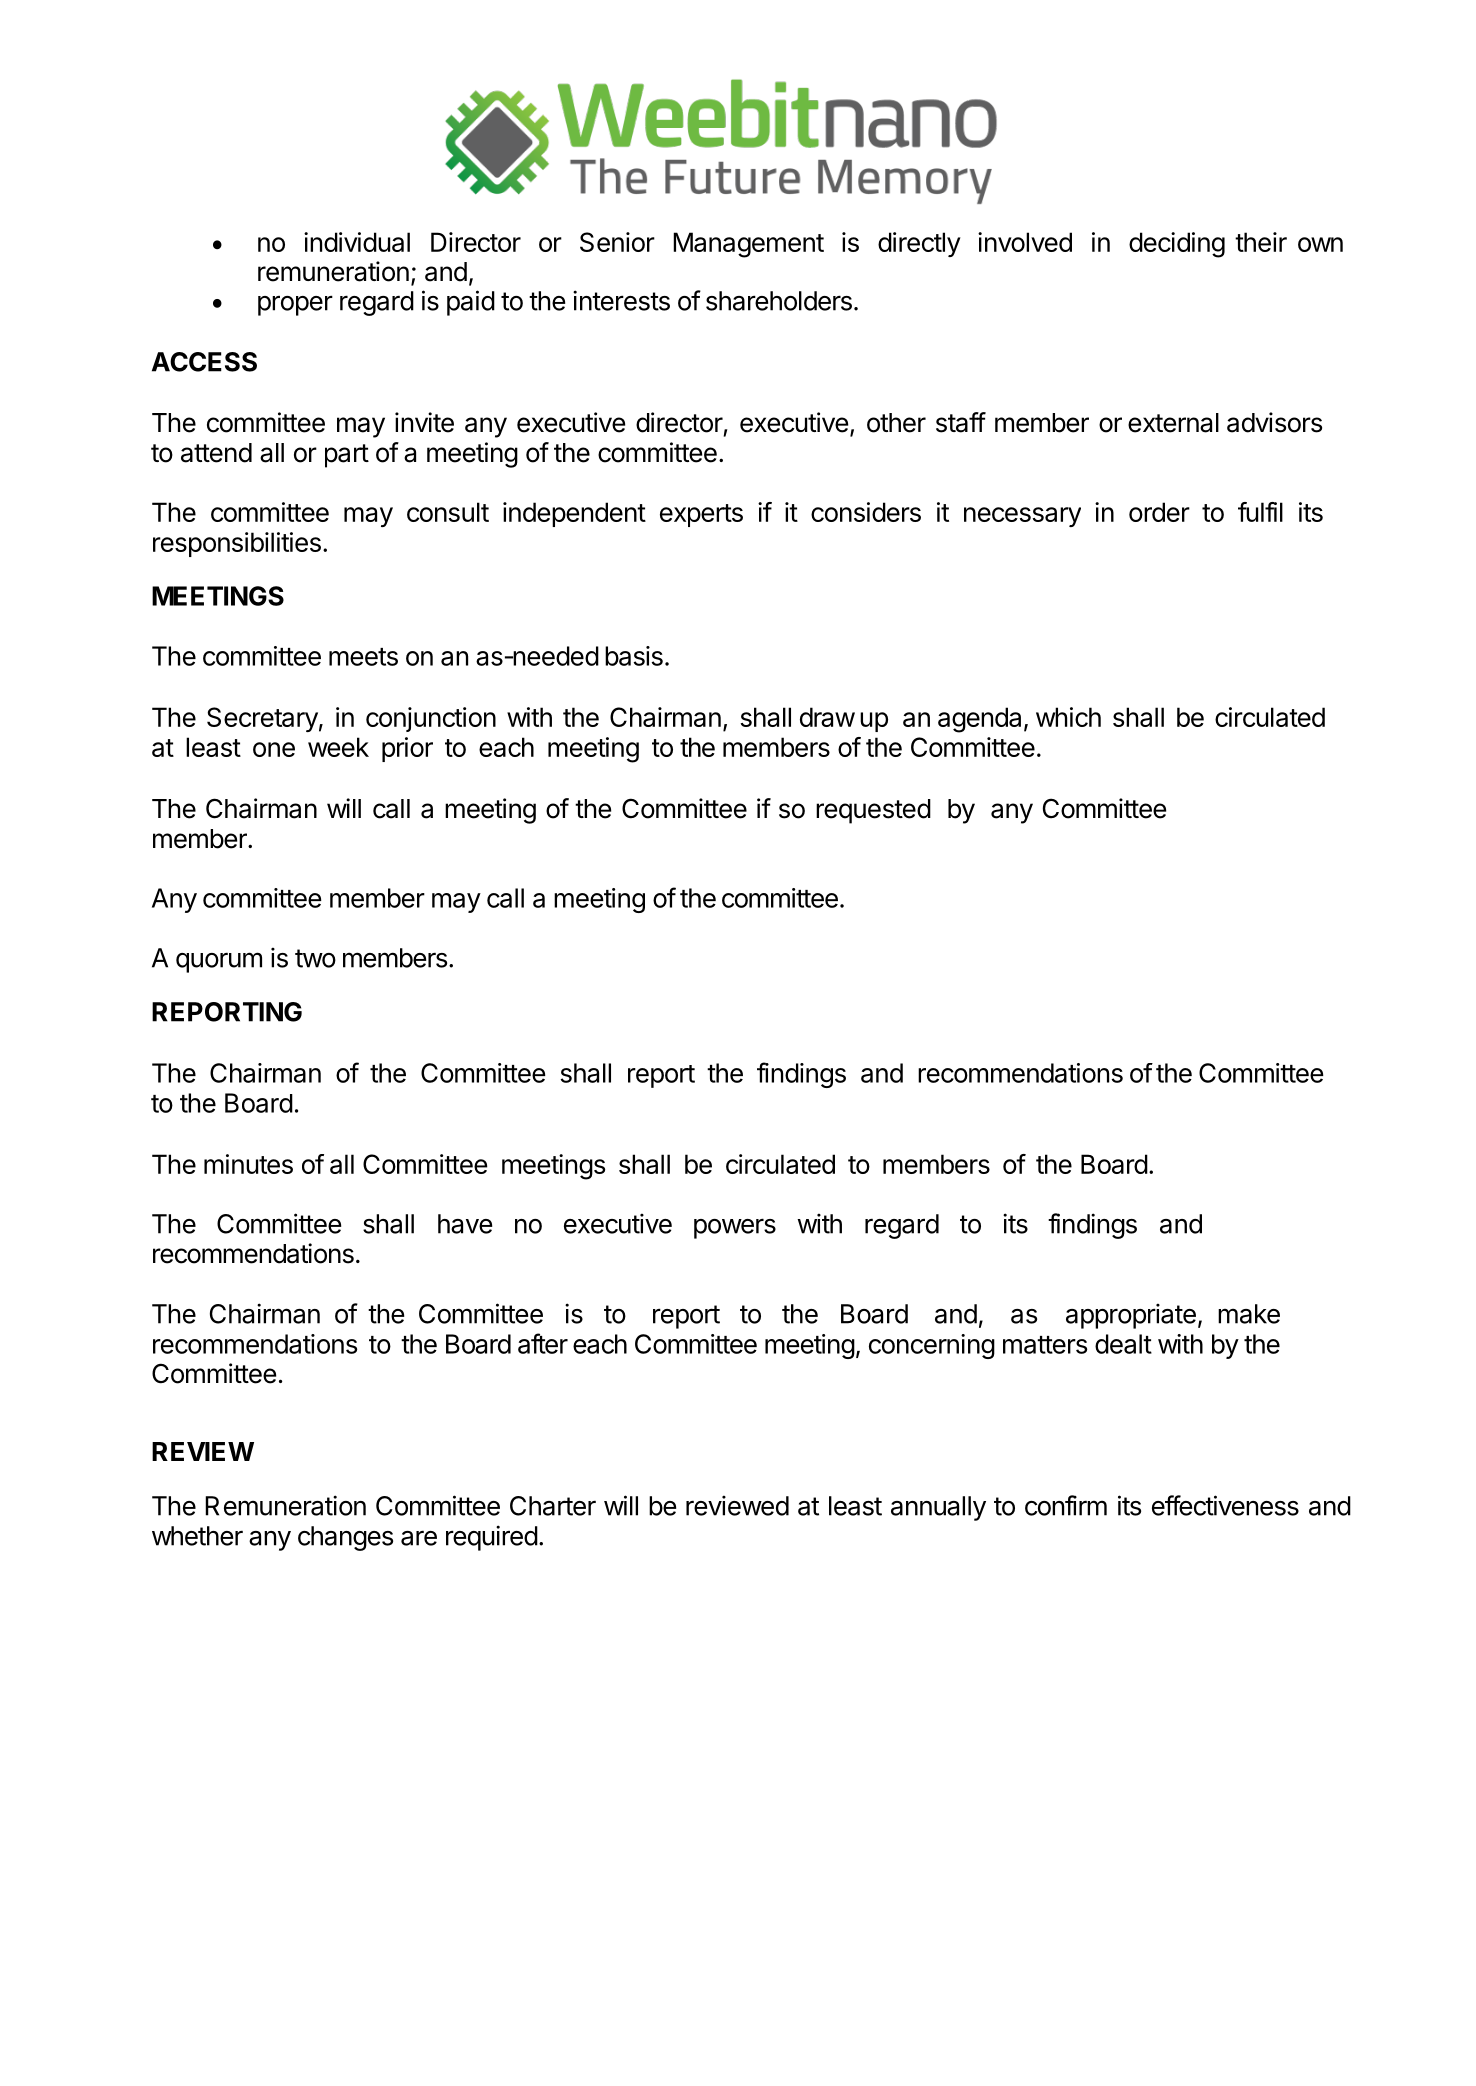 The height and width of the screenshot is (2086, 1476). Describe the element at coordinates (295, 305) in the screenshot. I see `proper` at that location.
